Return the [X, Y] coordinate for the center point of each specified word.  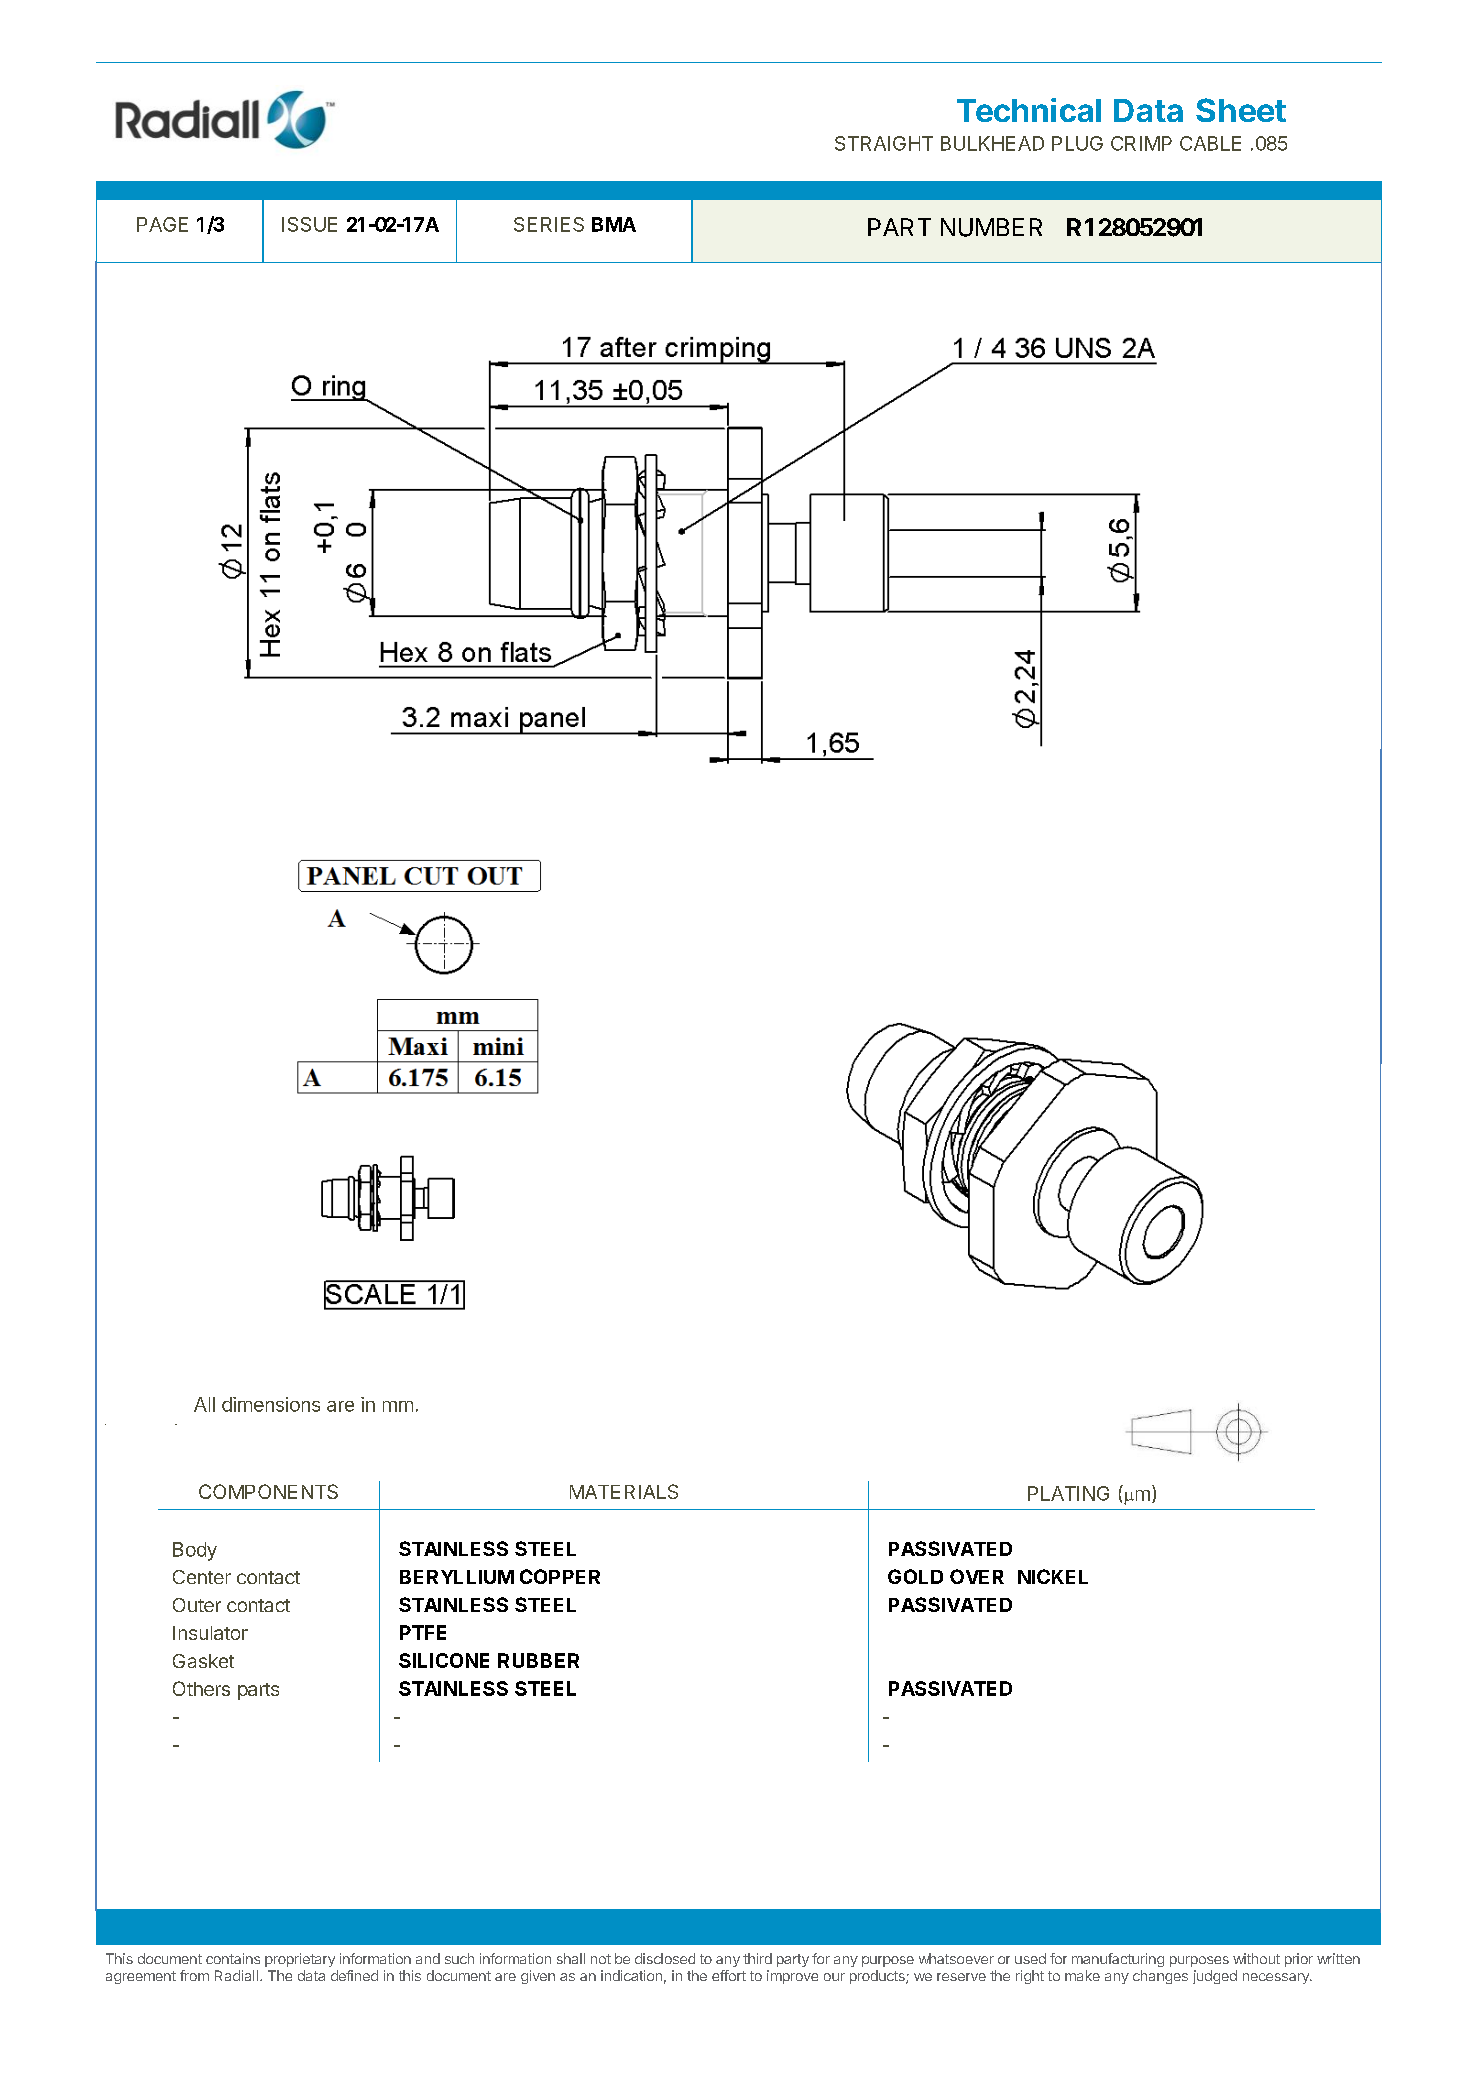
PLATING [1068, 1493]
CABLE [1210, 143]
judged [1215, 1977]
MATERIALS [624, 1491]
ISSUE [309, 224]
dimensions [271, 1404]
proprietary [300, 1960]
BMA [614, 224]
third [757, 1958]
